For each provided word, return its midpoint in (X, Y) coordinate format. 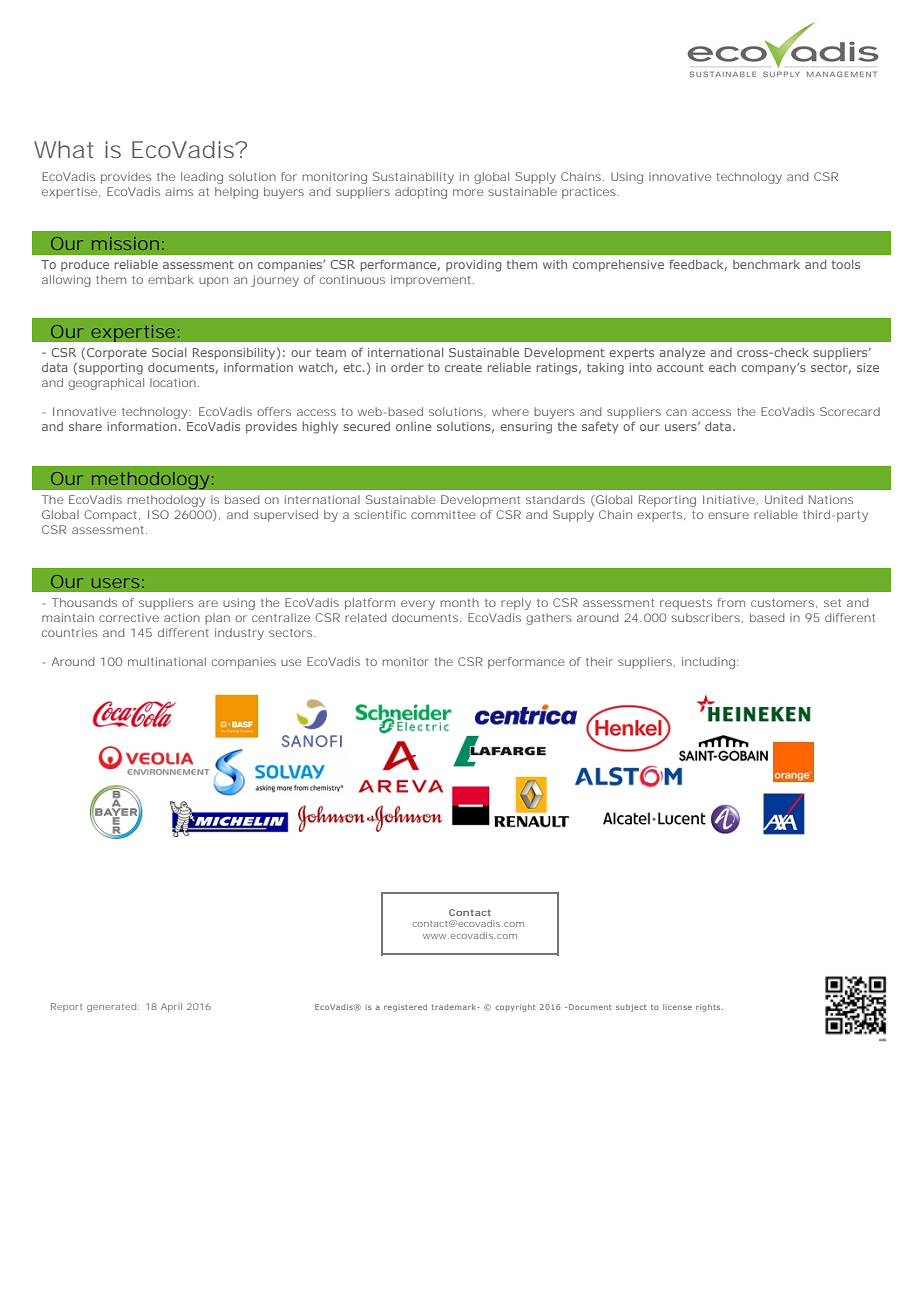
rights (709, 1008)
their (599, 661)
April (171, 1007)
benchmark (766, 264)
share (85, 426)
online (414, 426)
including (708, 663)
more (468, 192)
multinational (167, 661)
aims (179, 191)
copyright (516, 1008)
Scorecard (850, 411)
